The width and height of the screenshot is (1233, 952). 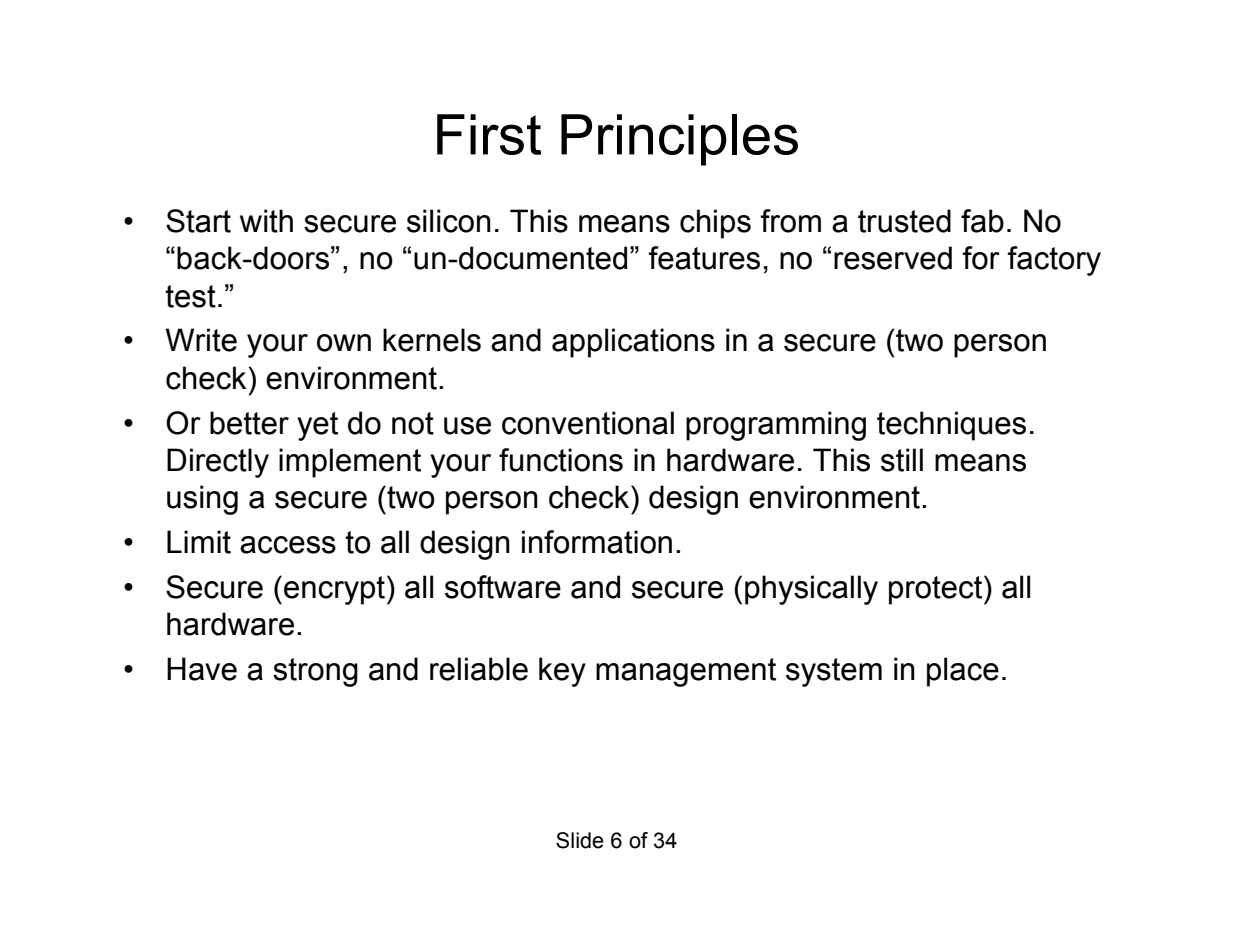 I want to click on fab, so click(x=982, y=221).
